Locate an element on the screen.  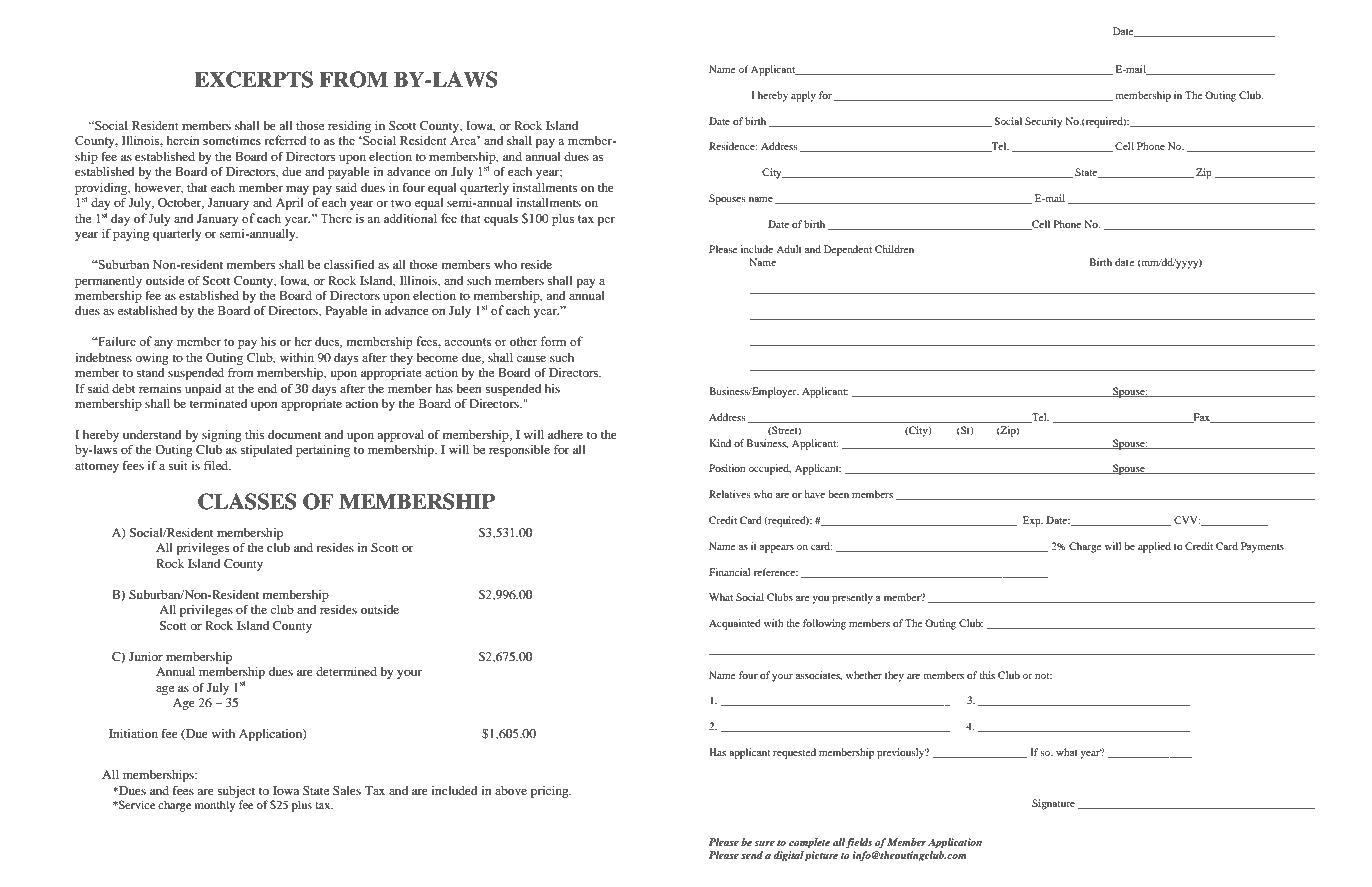
Acquainted is located at coordinates (735, 624).
